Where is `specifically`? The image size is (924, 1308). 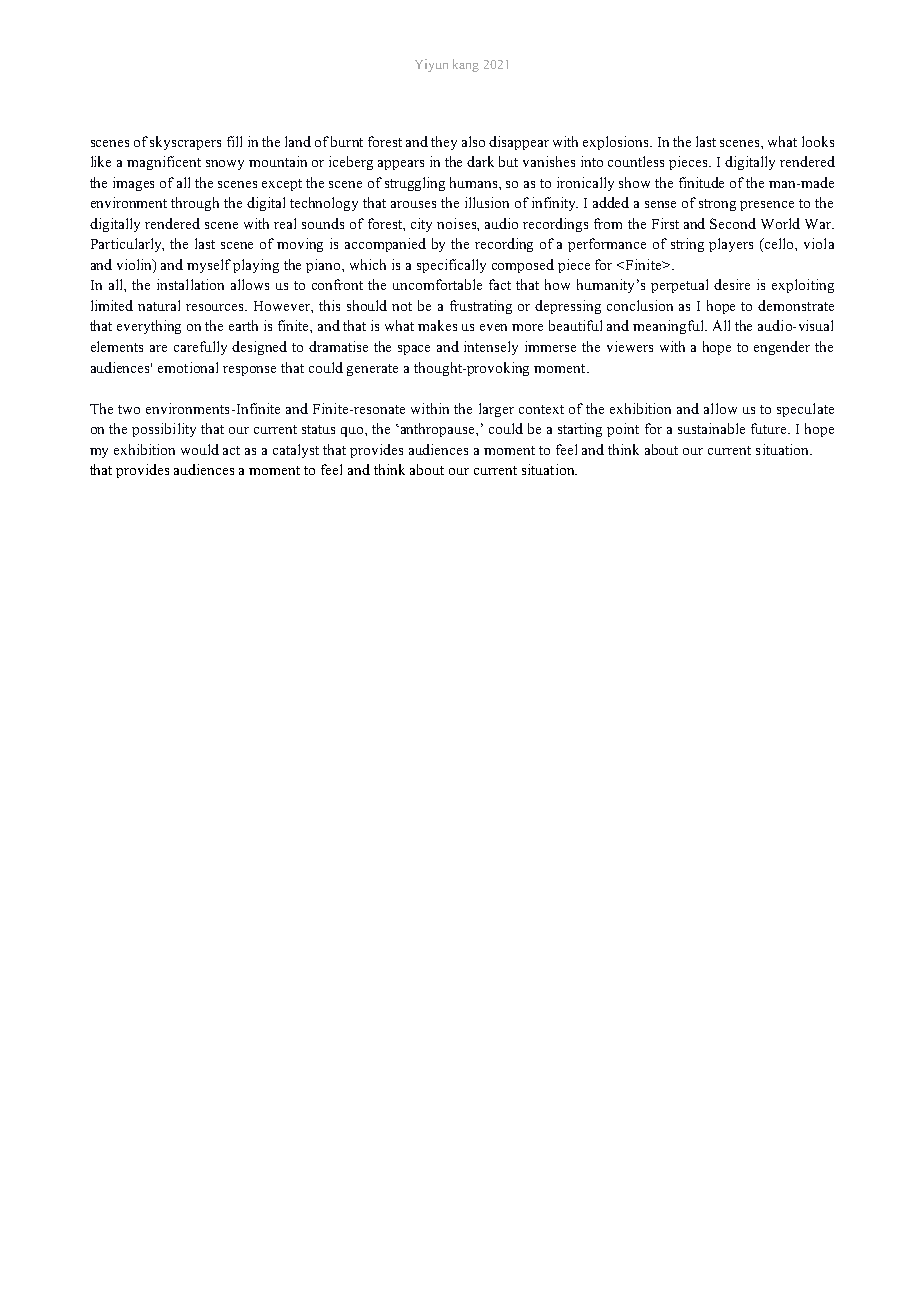
specifically is located at coordinates (451, 266).
